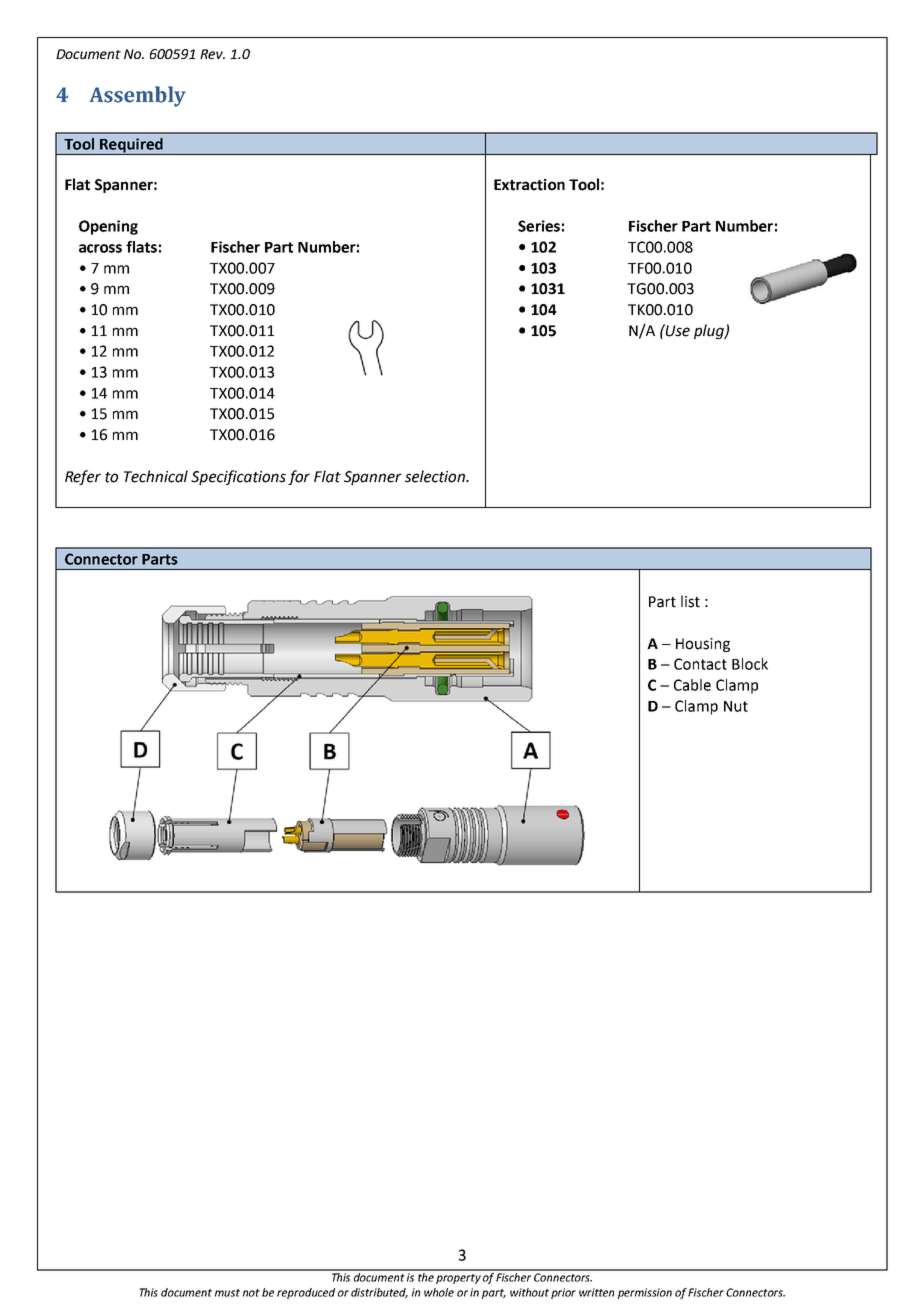 The height and width of the screenshot is (1308, 924). I want to click on permission, so click(645, 1293).
